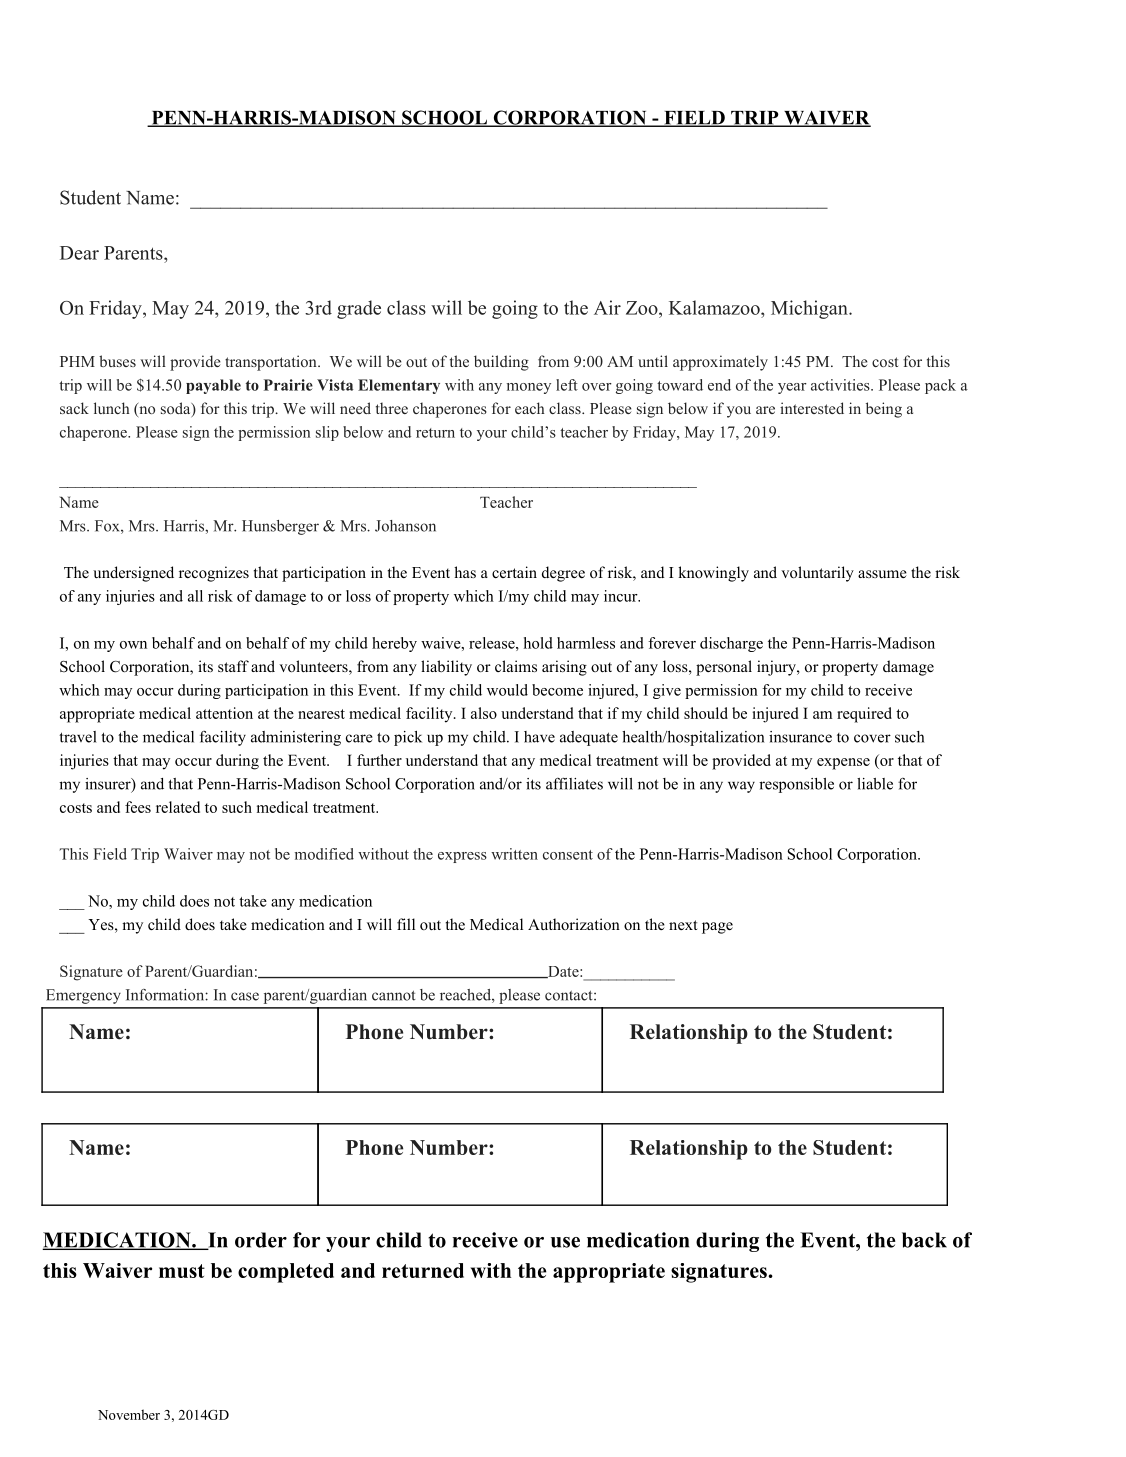  What do you see at coordinates (79, 253) in the document?
I see `Dear` at bounding box center [79, 253].
